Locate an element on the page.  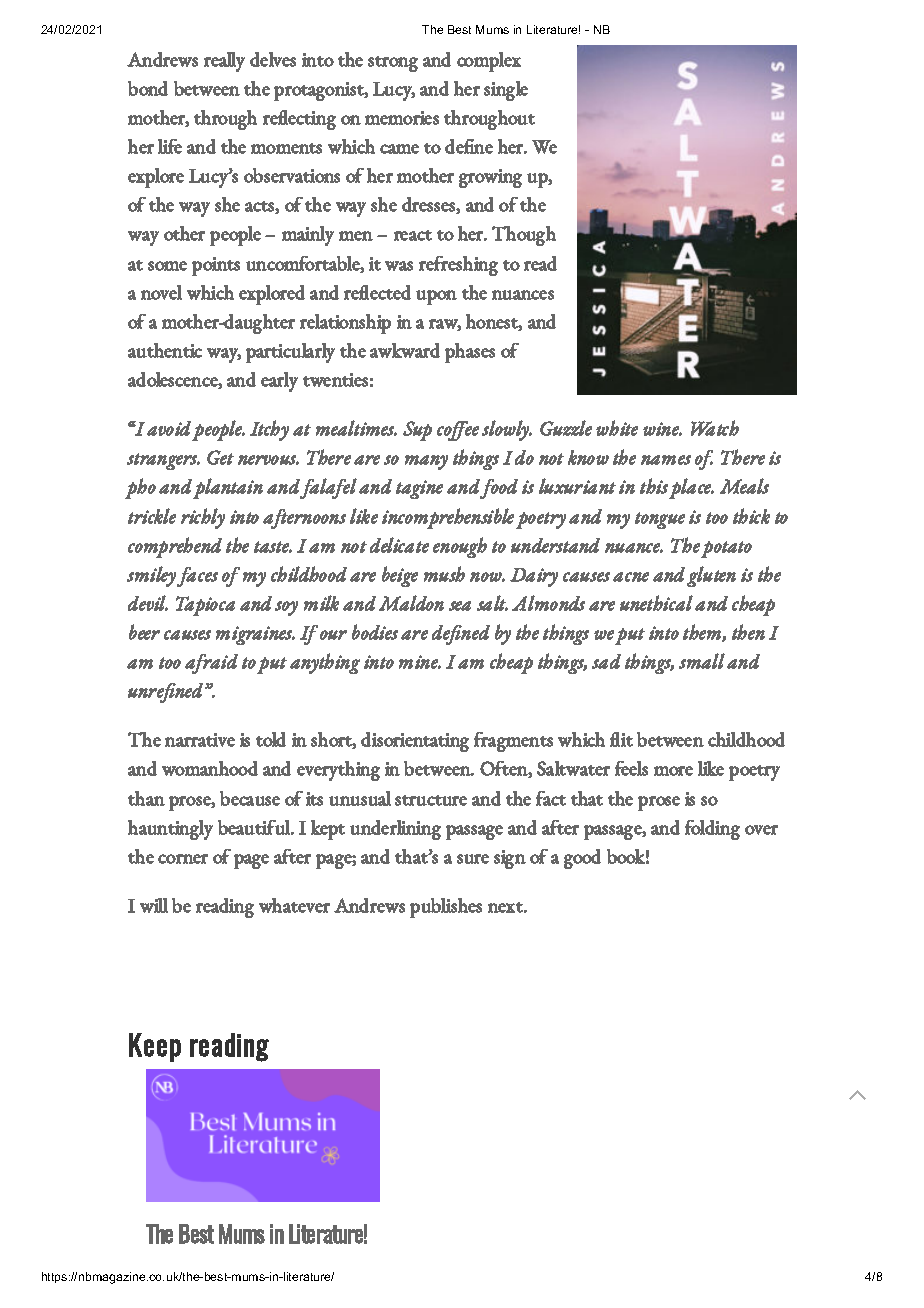
structure is located at coordinates (431, 800).
